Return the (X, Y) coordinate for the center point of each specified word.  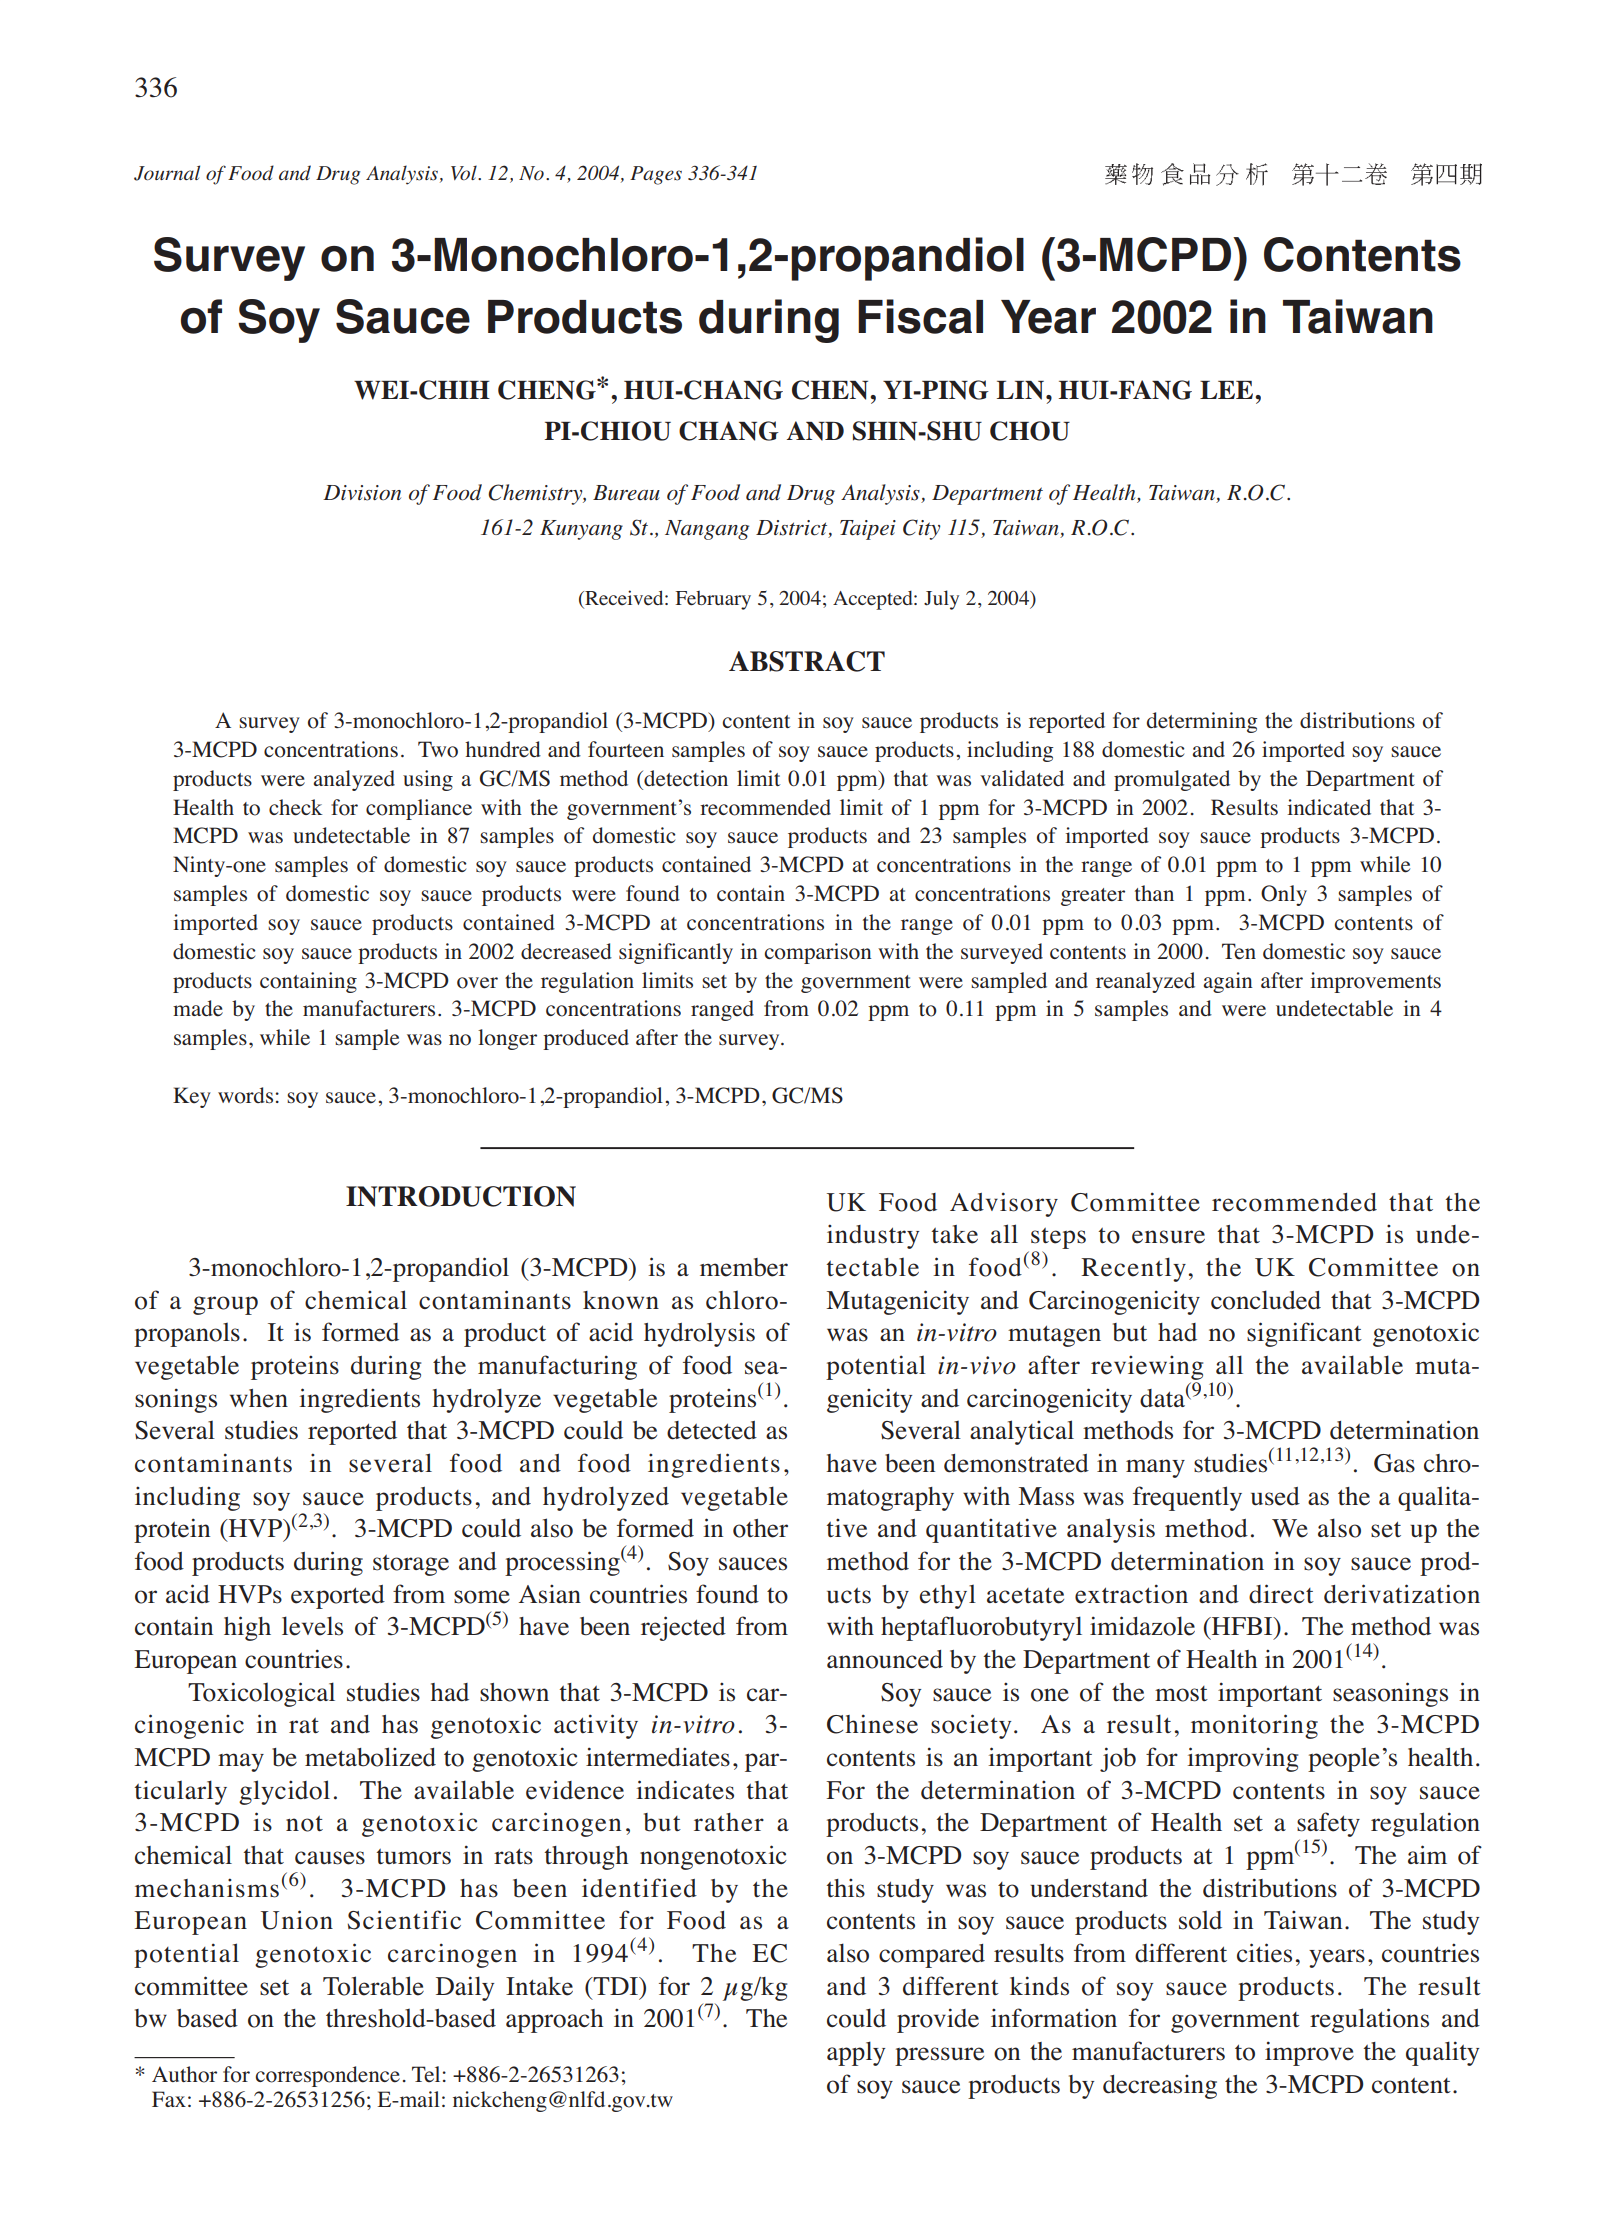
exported (338, 1597)
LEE (1228, 390)
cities (1264, 1953)
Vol (465, 172)
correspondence (328, 2076)
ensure (1168, 1237)
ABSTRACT (807, 661)
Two (438, 749)
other (760, 1528)
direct (1281, 1594)
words (245, 1095)
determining (1202, 722)
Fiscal (920, 316)
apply (856, 2053)
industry (873, 1236)
